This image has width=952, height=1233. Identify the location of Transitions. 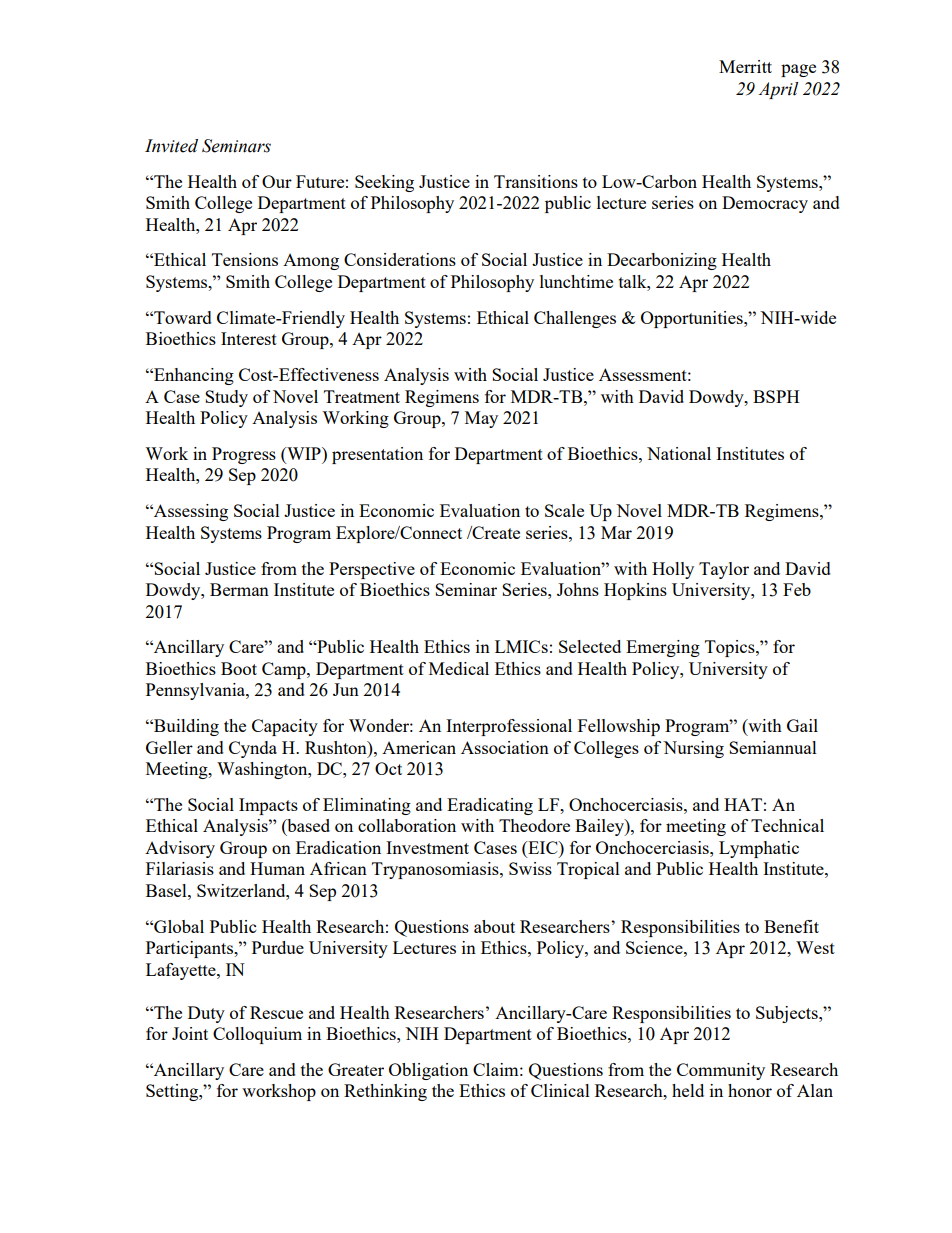
(536, 181).
